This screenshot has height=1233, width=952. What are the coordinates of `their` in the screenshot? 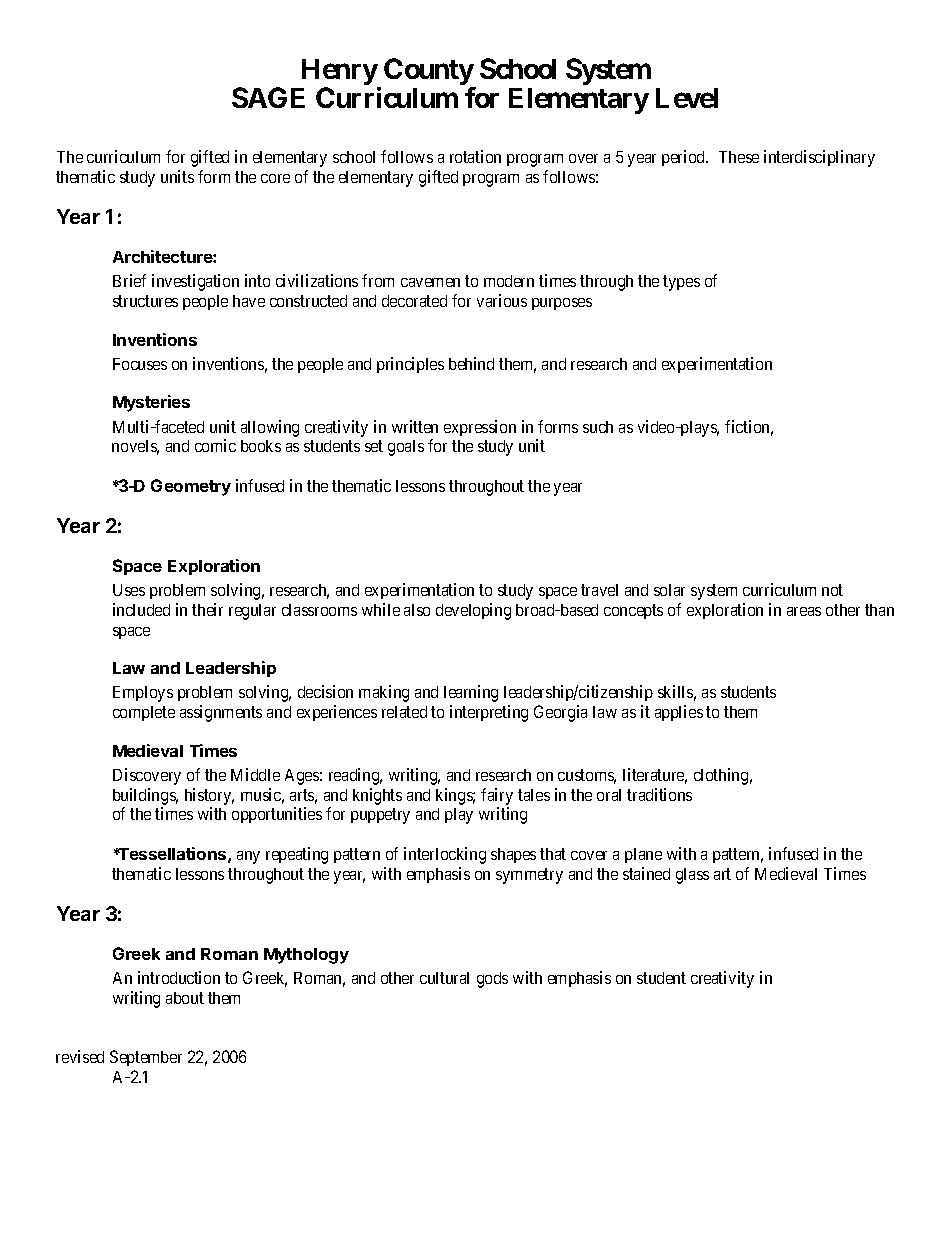 It's located at (207, 609).
